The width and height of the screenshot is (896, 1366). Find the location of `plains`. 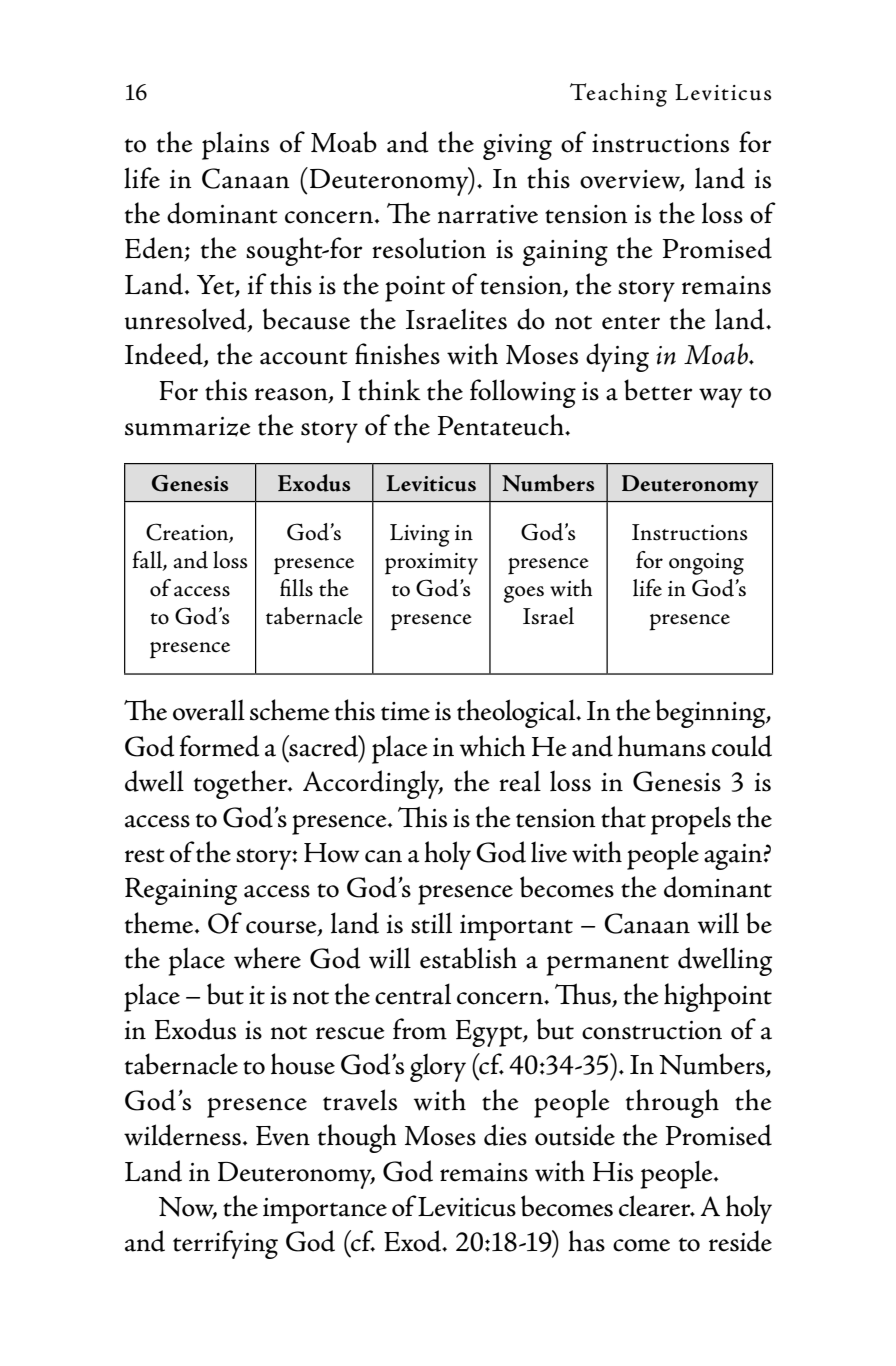

plains is located at coordinates (235, 145).
